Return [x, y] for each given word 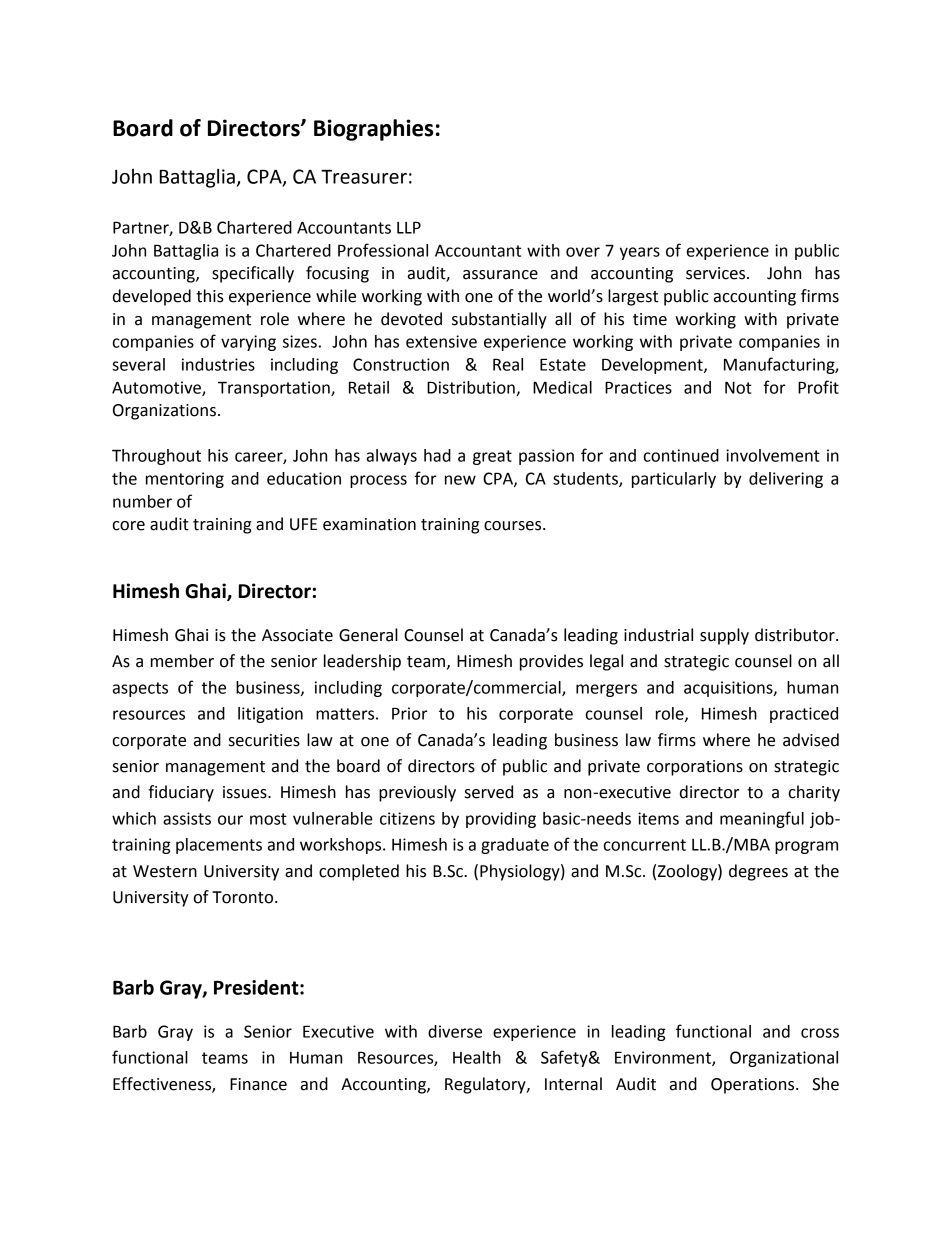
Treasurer [364, 177]
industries [218, 364]
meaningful [762, 819]
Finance [258, 1084]
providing [501, 820]
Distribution [472, 388]
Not [738, 387]
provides [551, 662]
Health [477, 1057]
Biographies [373, 130]
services [717, 273]
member [182, 661]
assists [187, 818]
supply [724, 636]
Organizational [784, 1059]
